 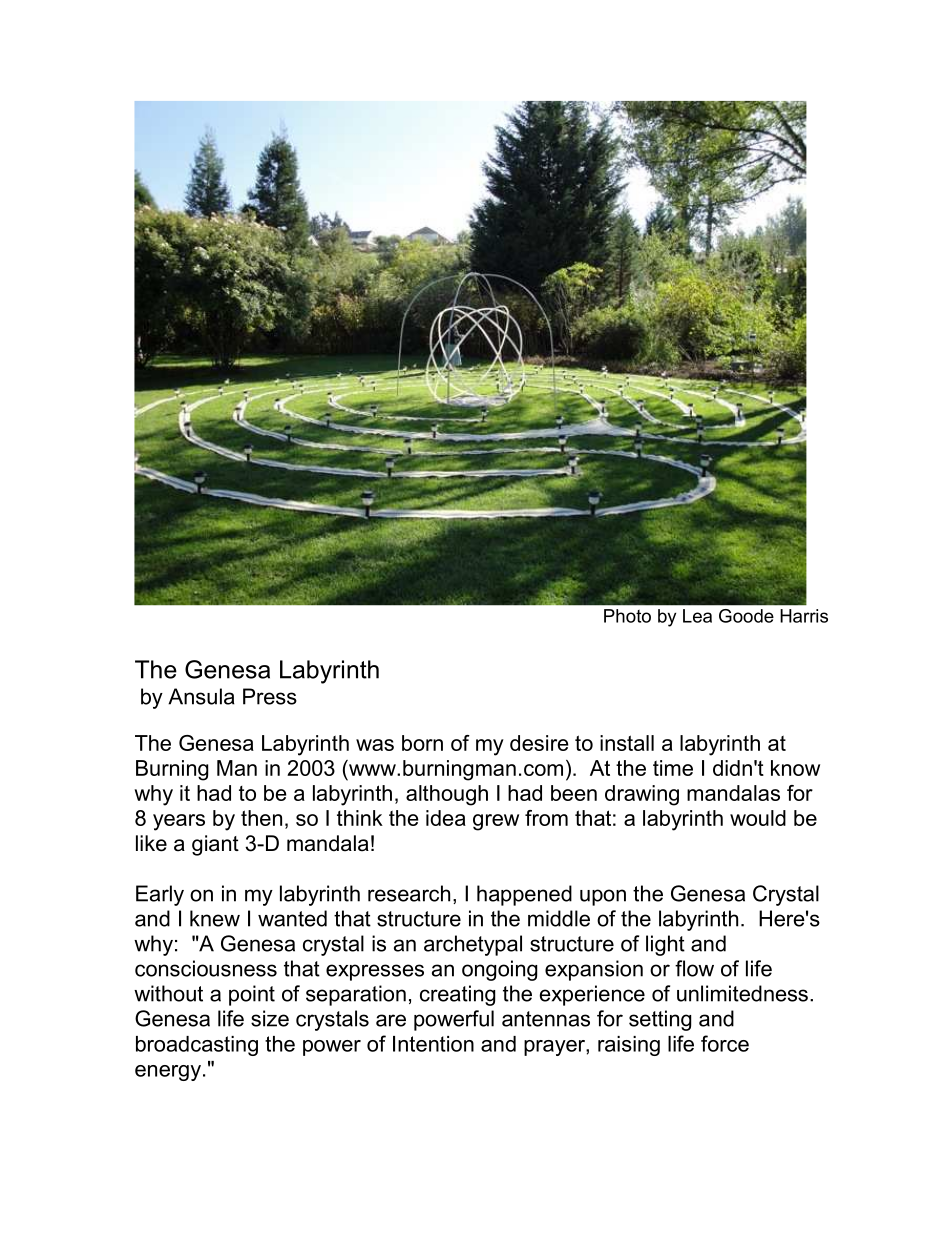 I want to click on would, so click(x=758, y=818).
